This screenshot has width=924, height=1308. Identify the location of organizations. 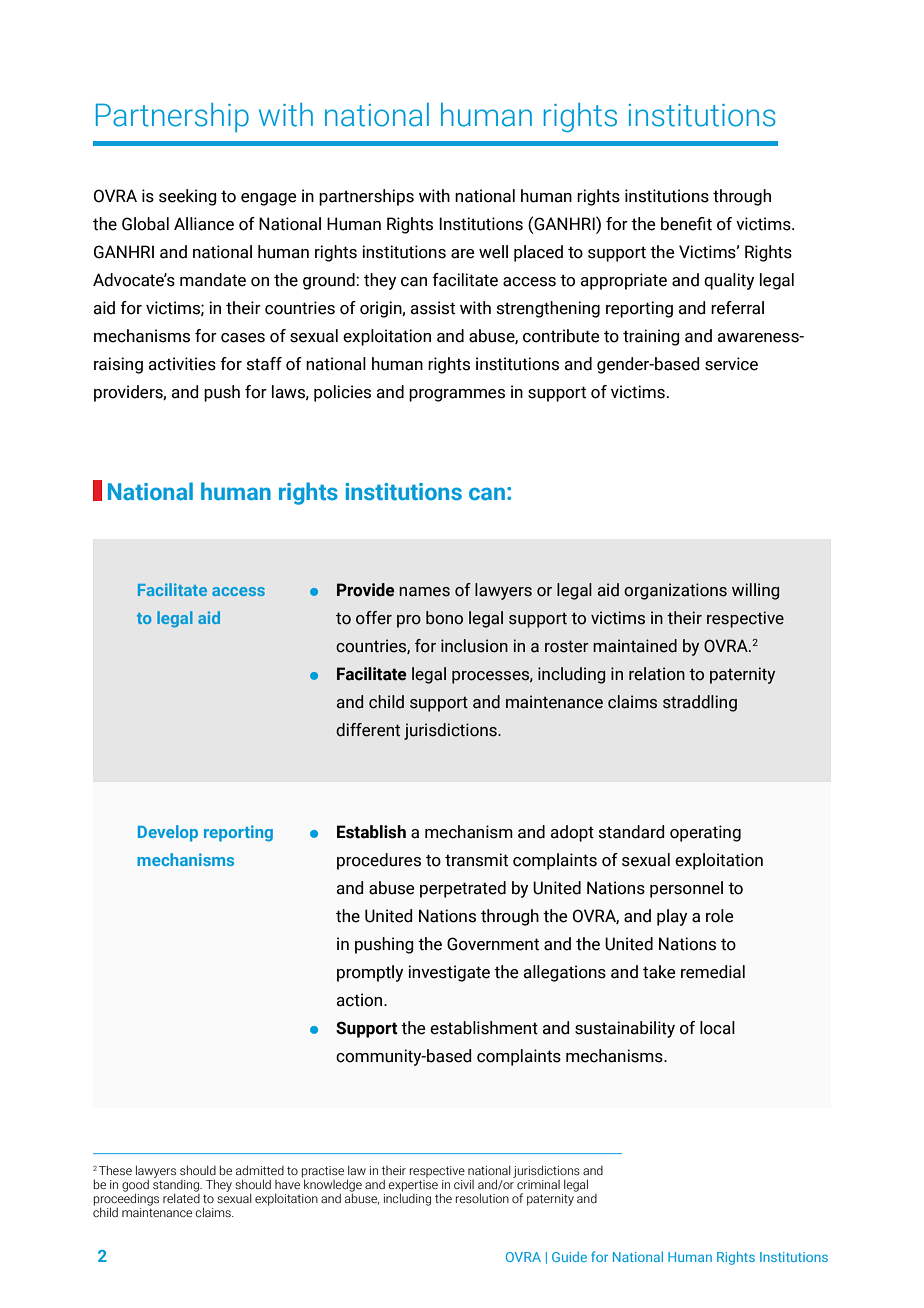
(675, 591).
